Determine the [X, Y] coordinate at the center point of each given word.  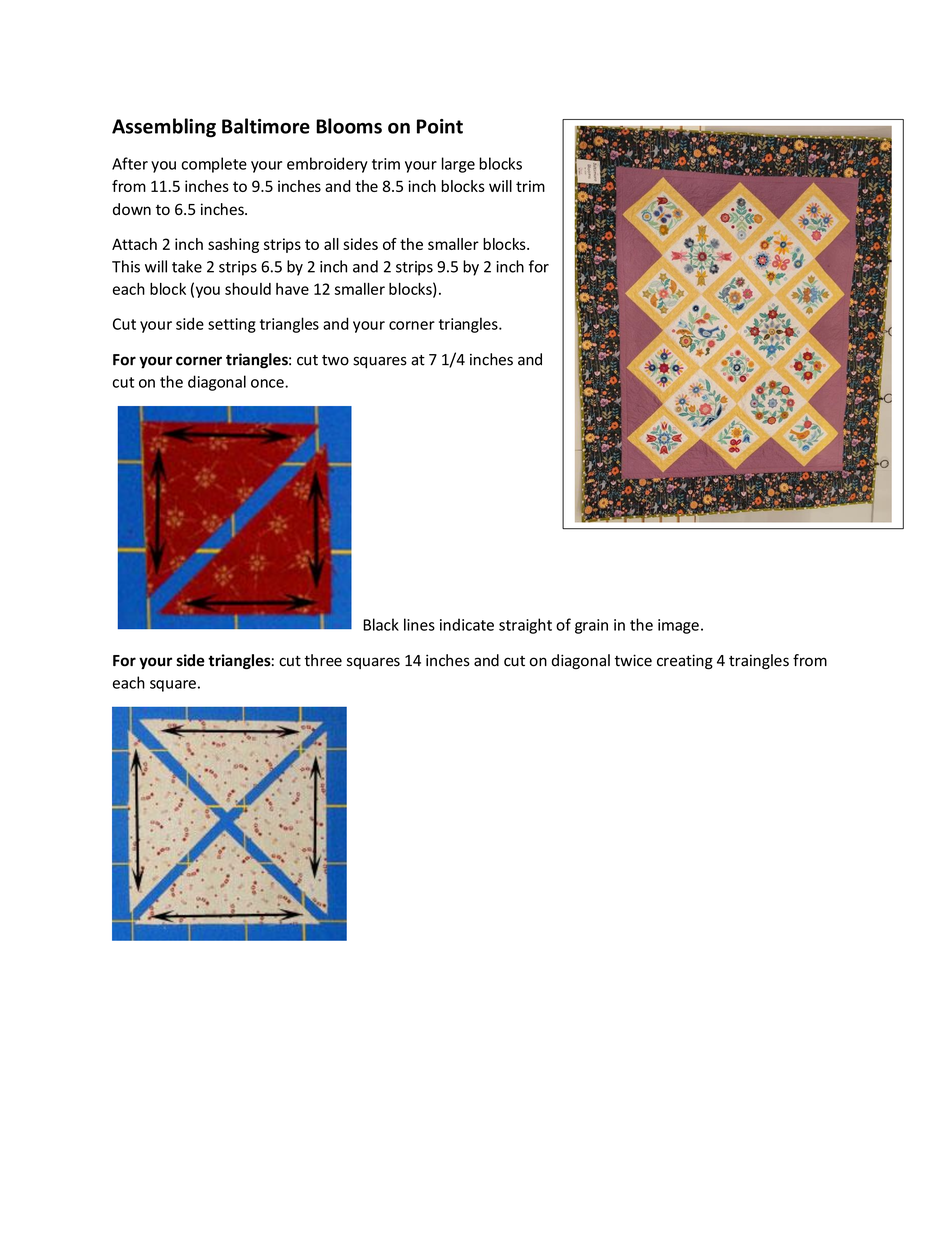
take [187, 266]
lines [419, 624]
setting [232, 325]
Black [381, 624]
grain [591, 626]
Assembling [164, 128]
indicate [467, 624]
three [323, 660]
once [268, 383]
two [335, 360]
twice [633, 660]
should [248, 289]
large [458, 165]
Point [440, 126]
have [292, 289]
